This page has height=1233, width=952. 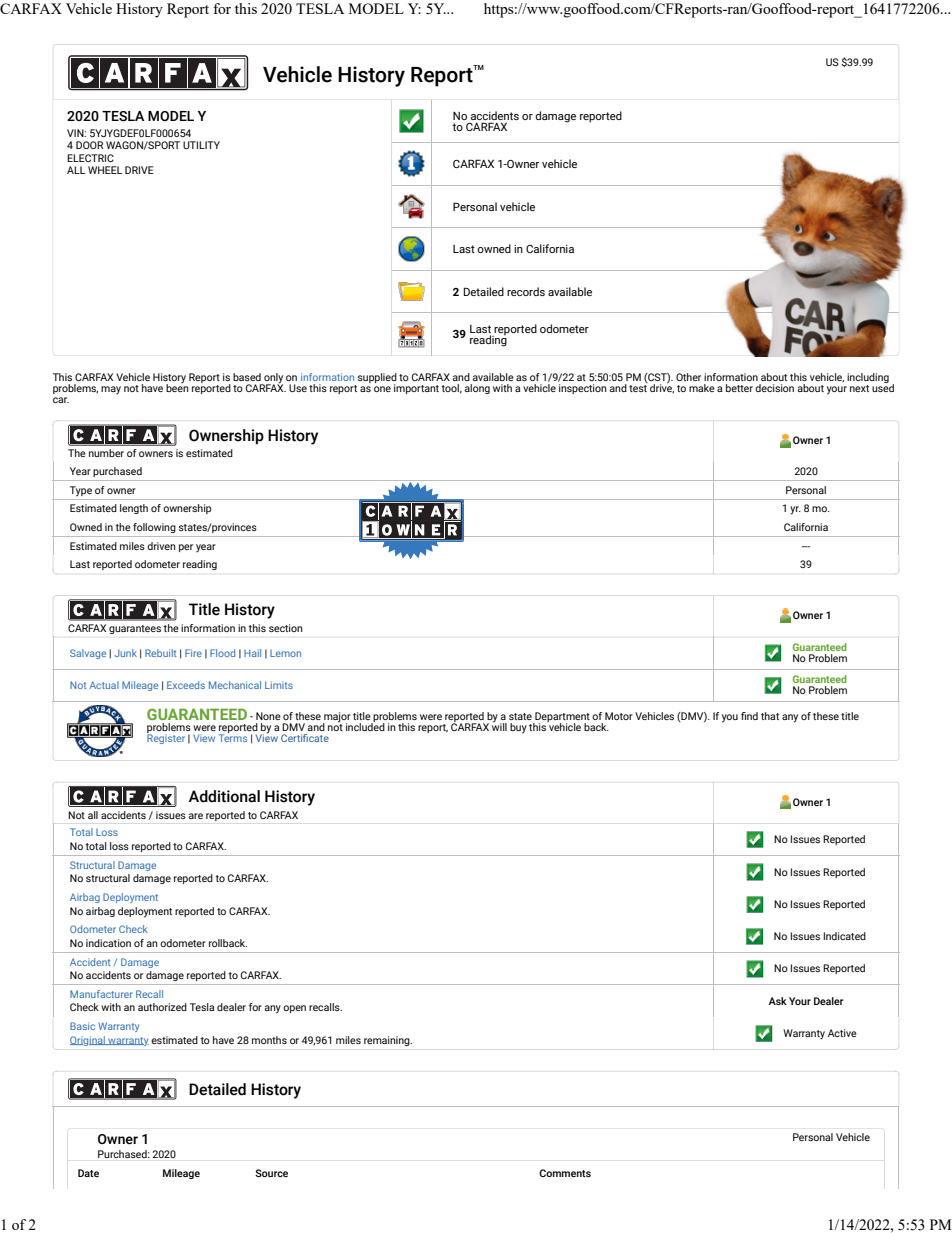 What do you see at coordinates (88, 1173) in the page?
I see `Date` at bounding box center [88, 1173].
